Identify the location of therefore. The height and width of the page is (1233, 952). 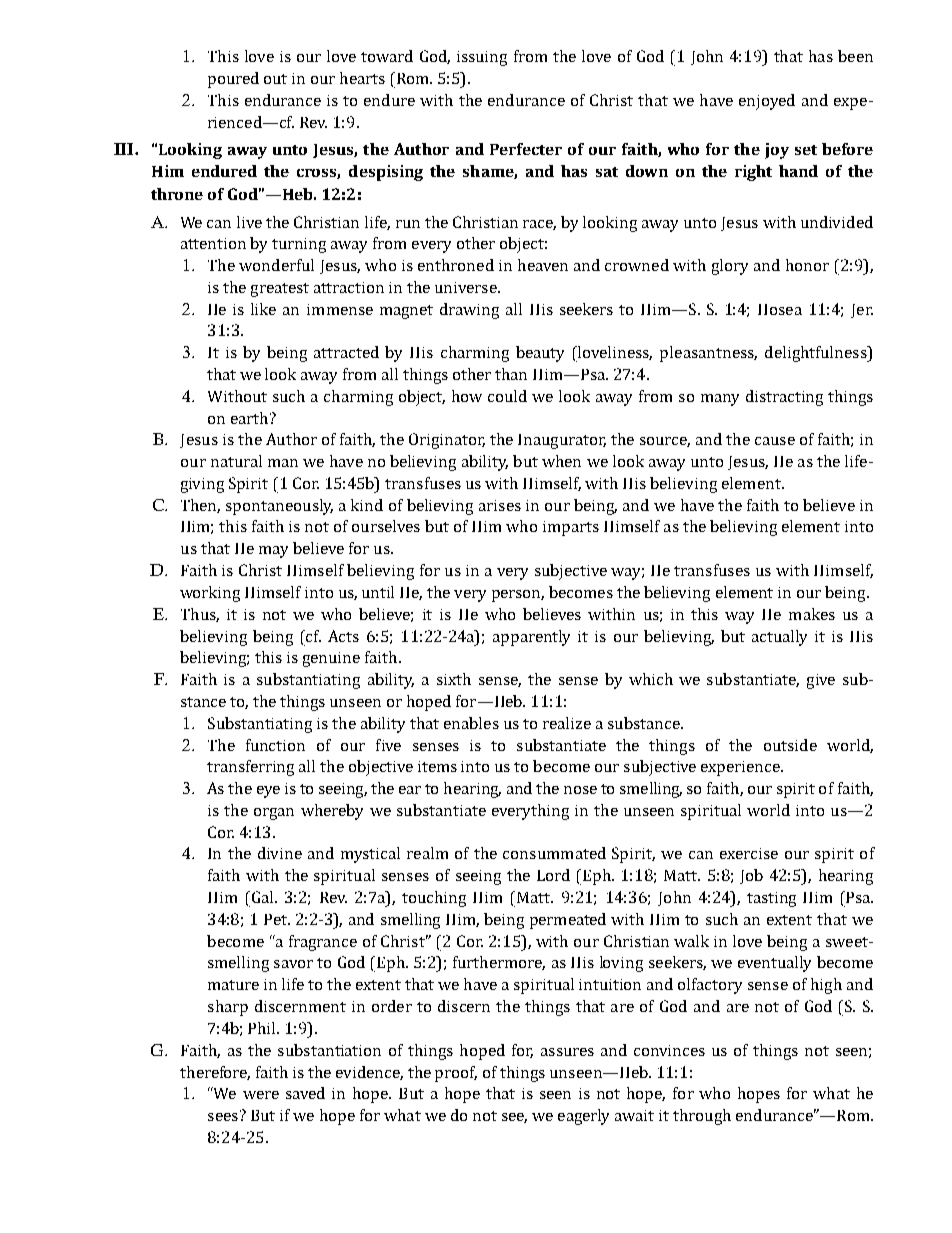
(215, 1073).
